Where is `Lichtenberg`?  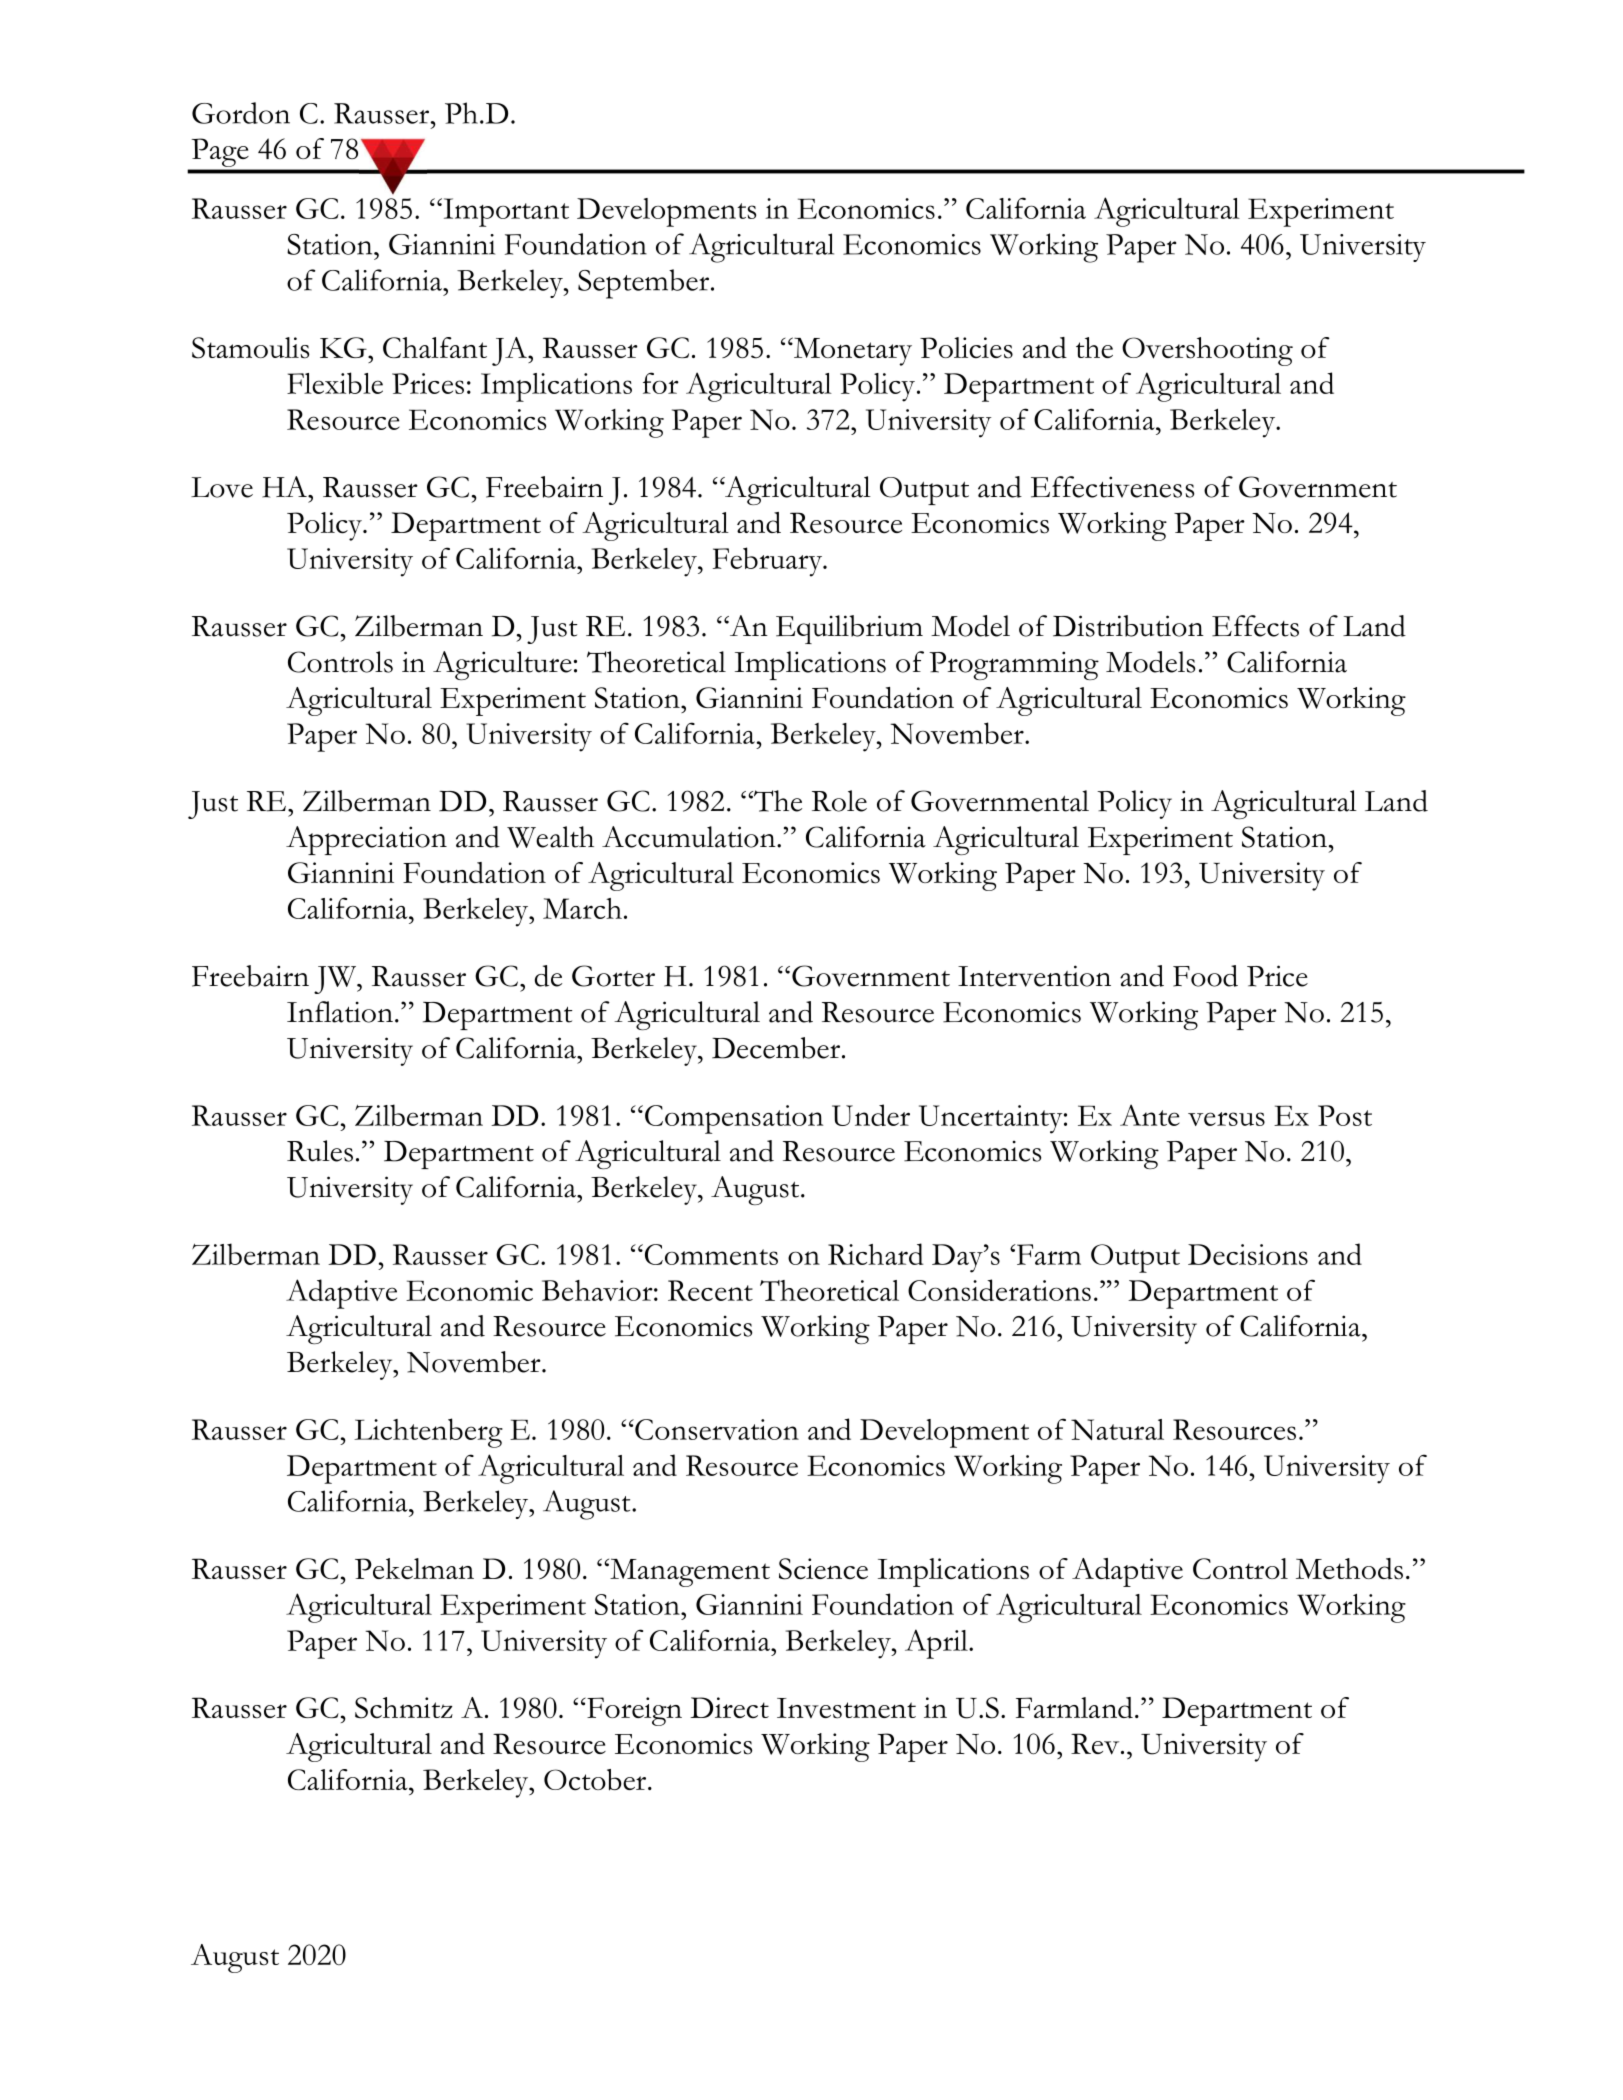
Lichtenberg is located at coordinates (428, 1433).
